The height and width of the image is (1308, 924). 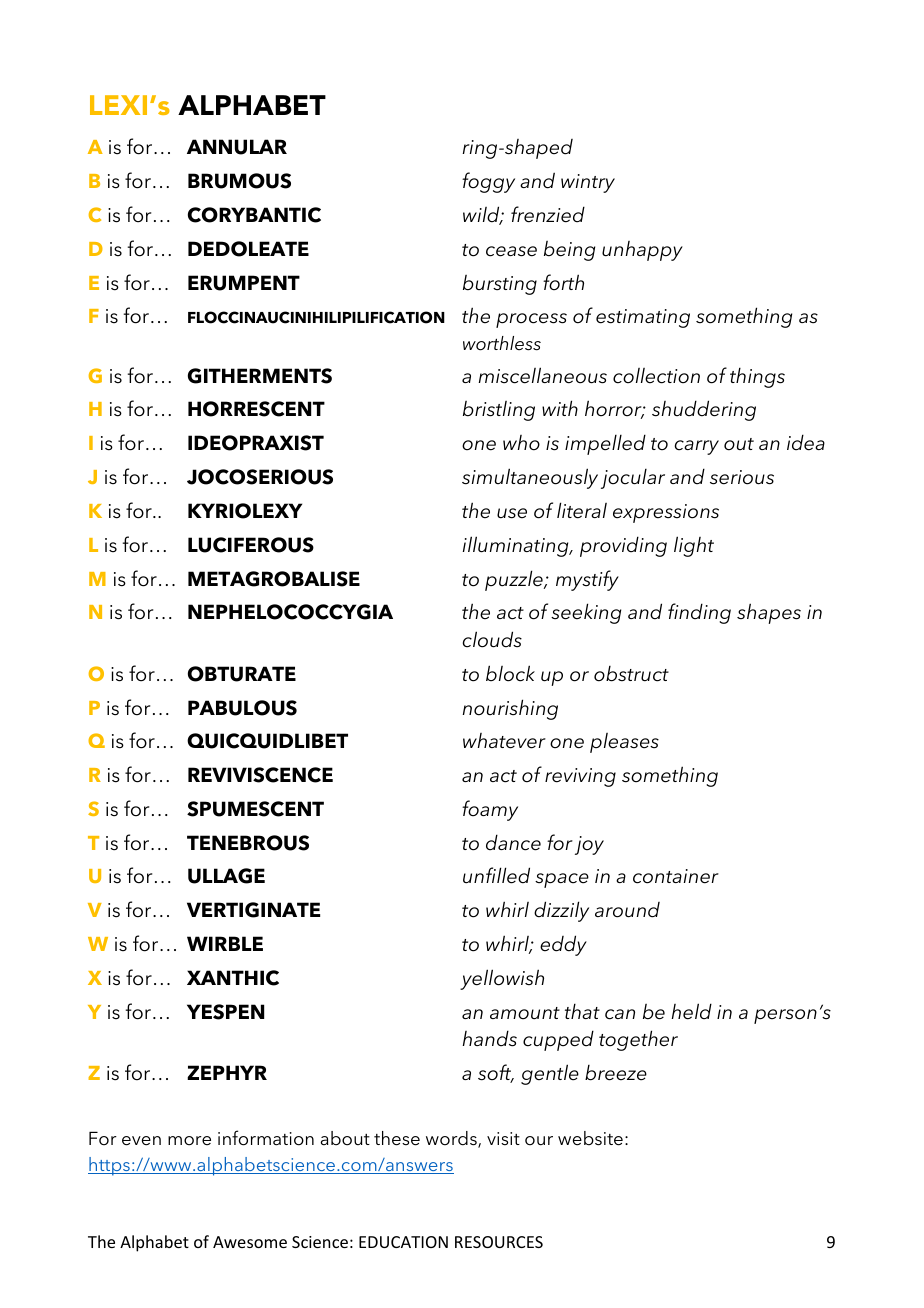 I want to click on foggy, so click(x=488, y=182).
